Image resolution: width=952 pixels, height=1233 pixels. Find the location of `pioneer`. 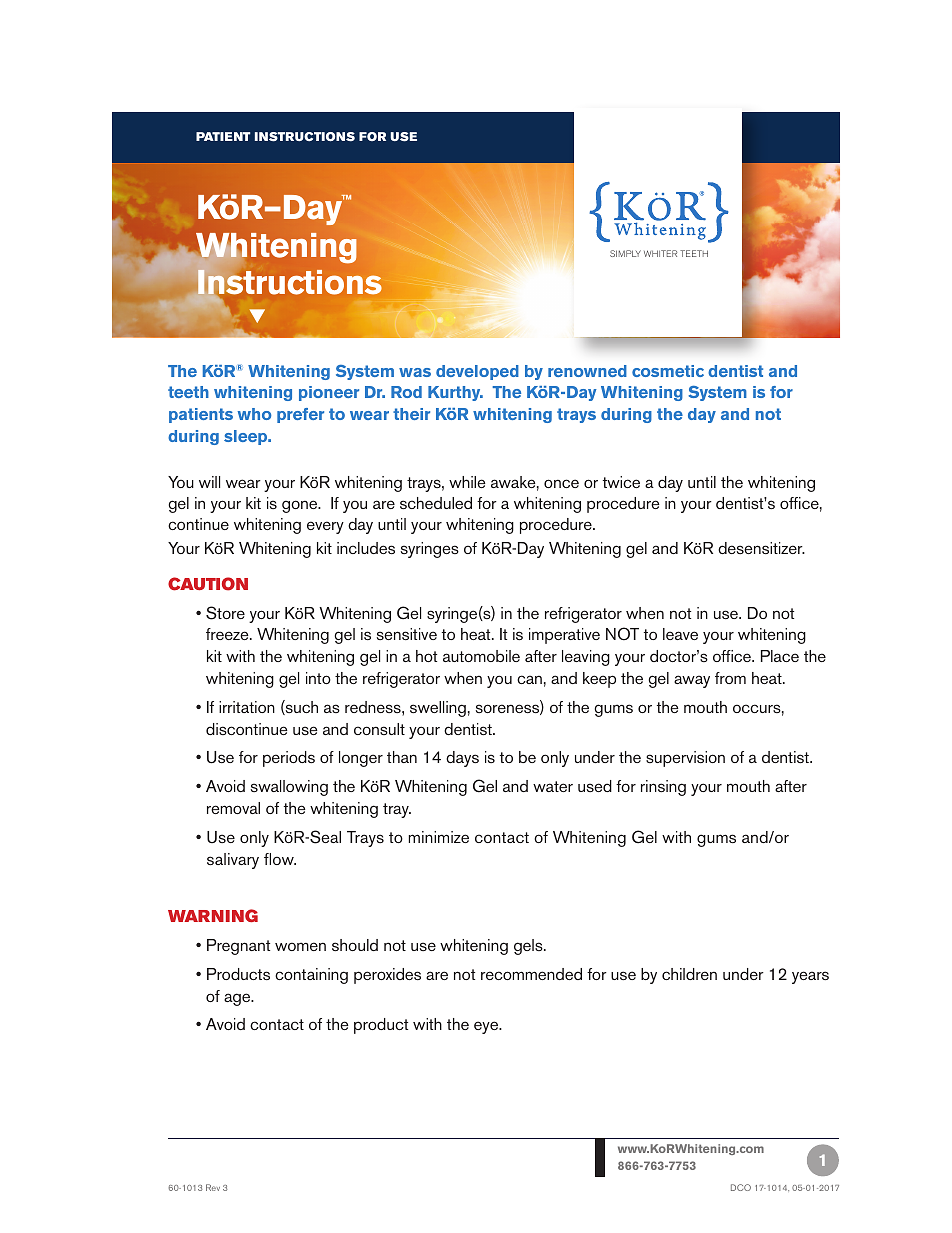

pioneer is located at coordinates (329, 393).
